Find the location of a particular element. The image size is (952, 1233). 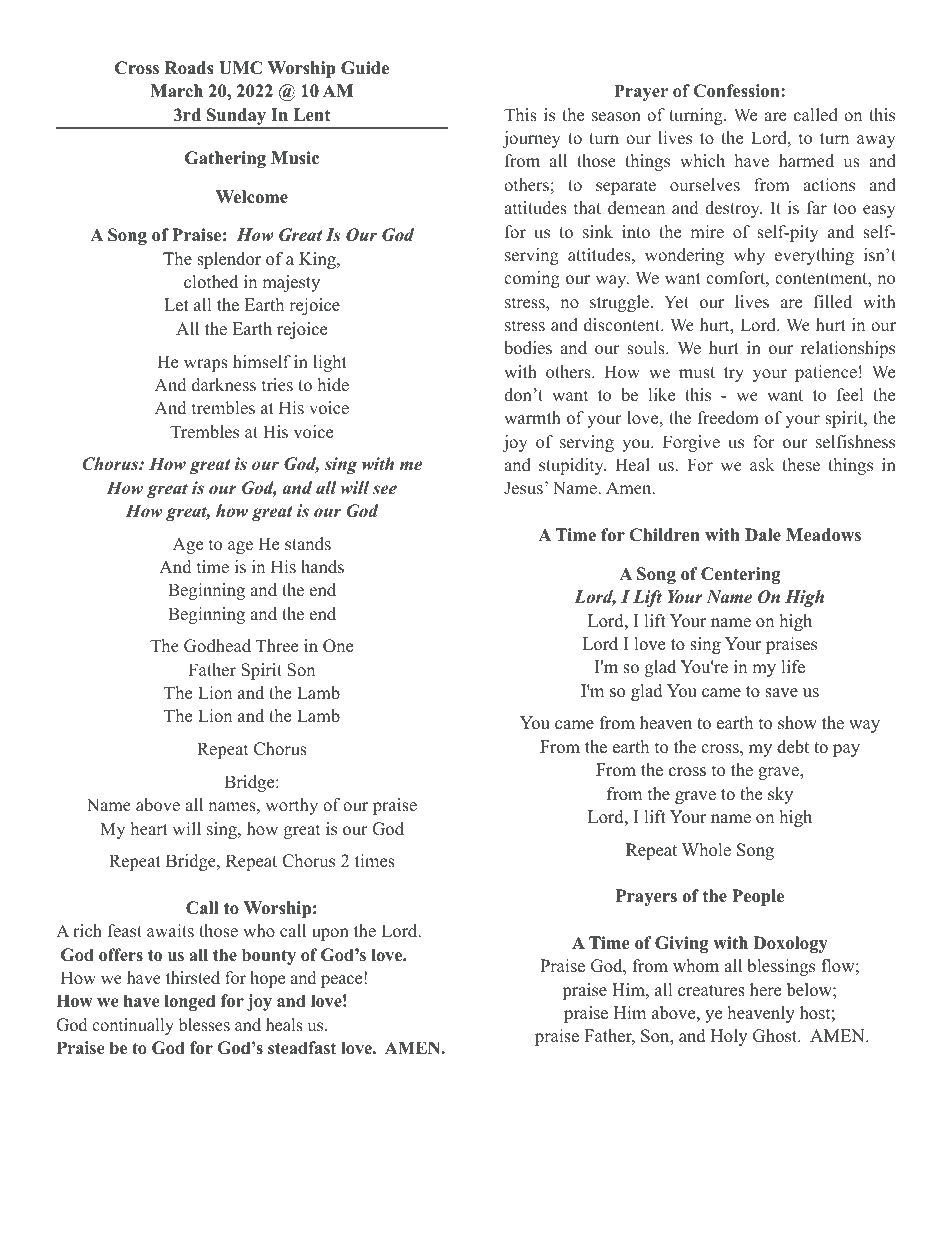

heart is located at coordinates (149, 829).
